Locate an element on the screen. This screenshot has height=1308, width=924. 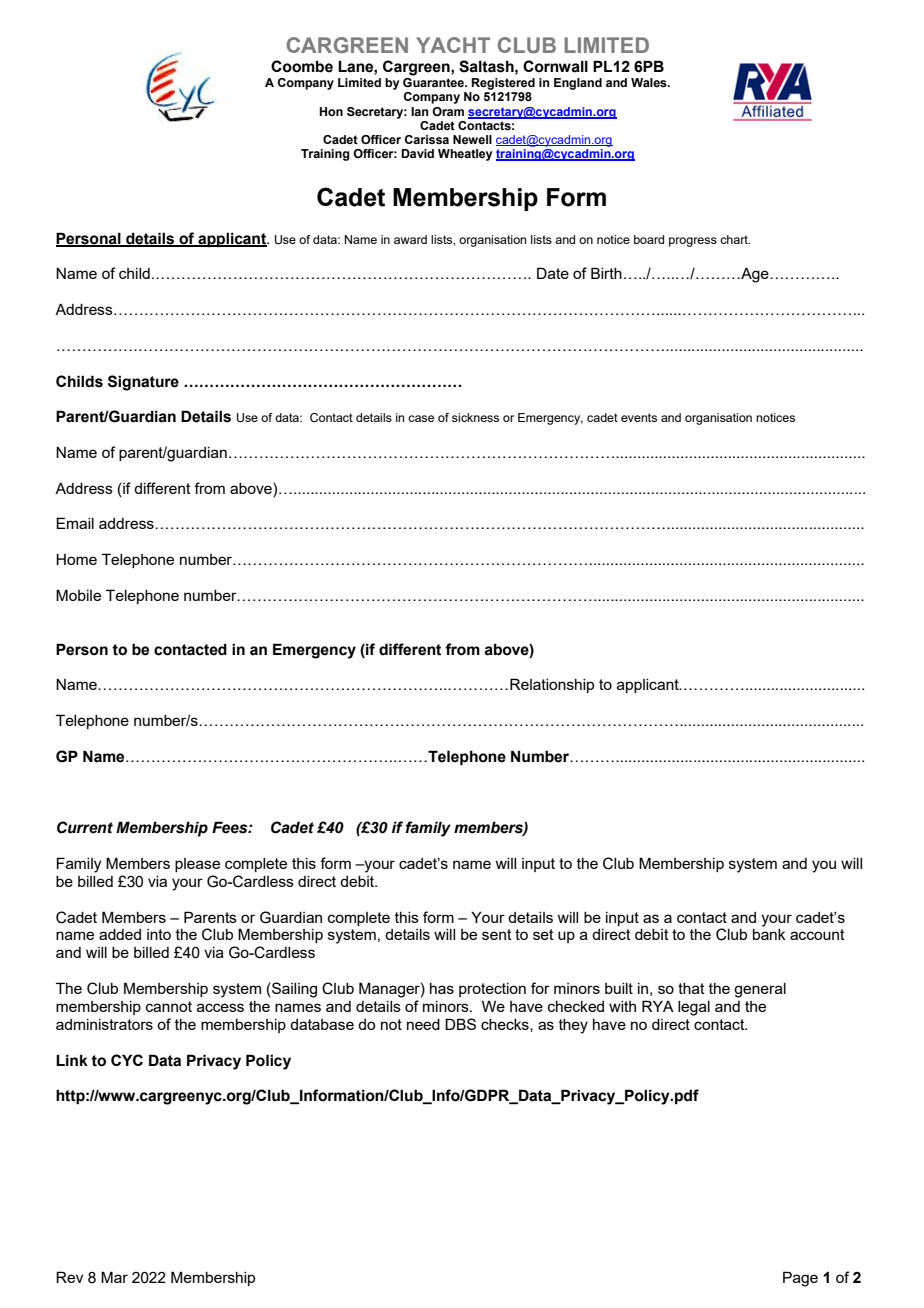
Wales is located at coordinates (650, 82).
